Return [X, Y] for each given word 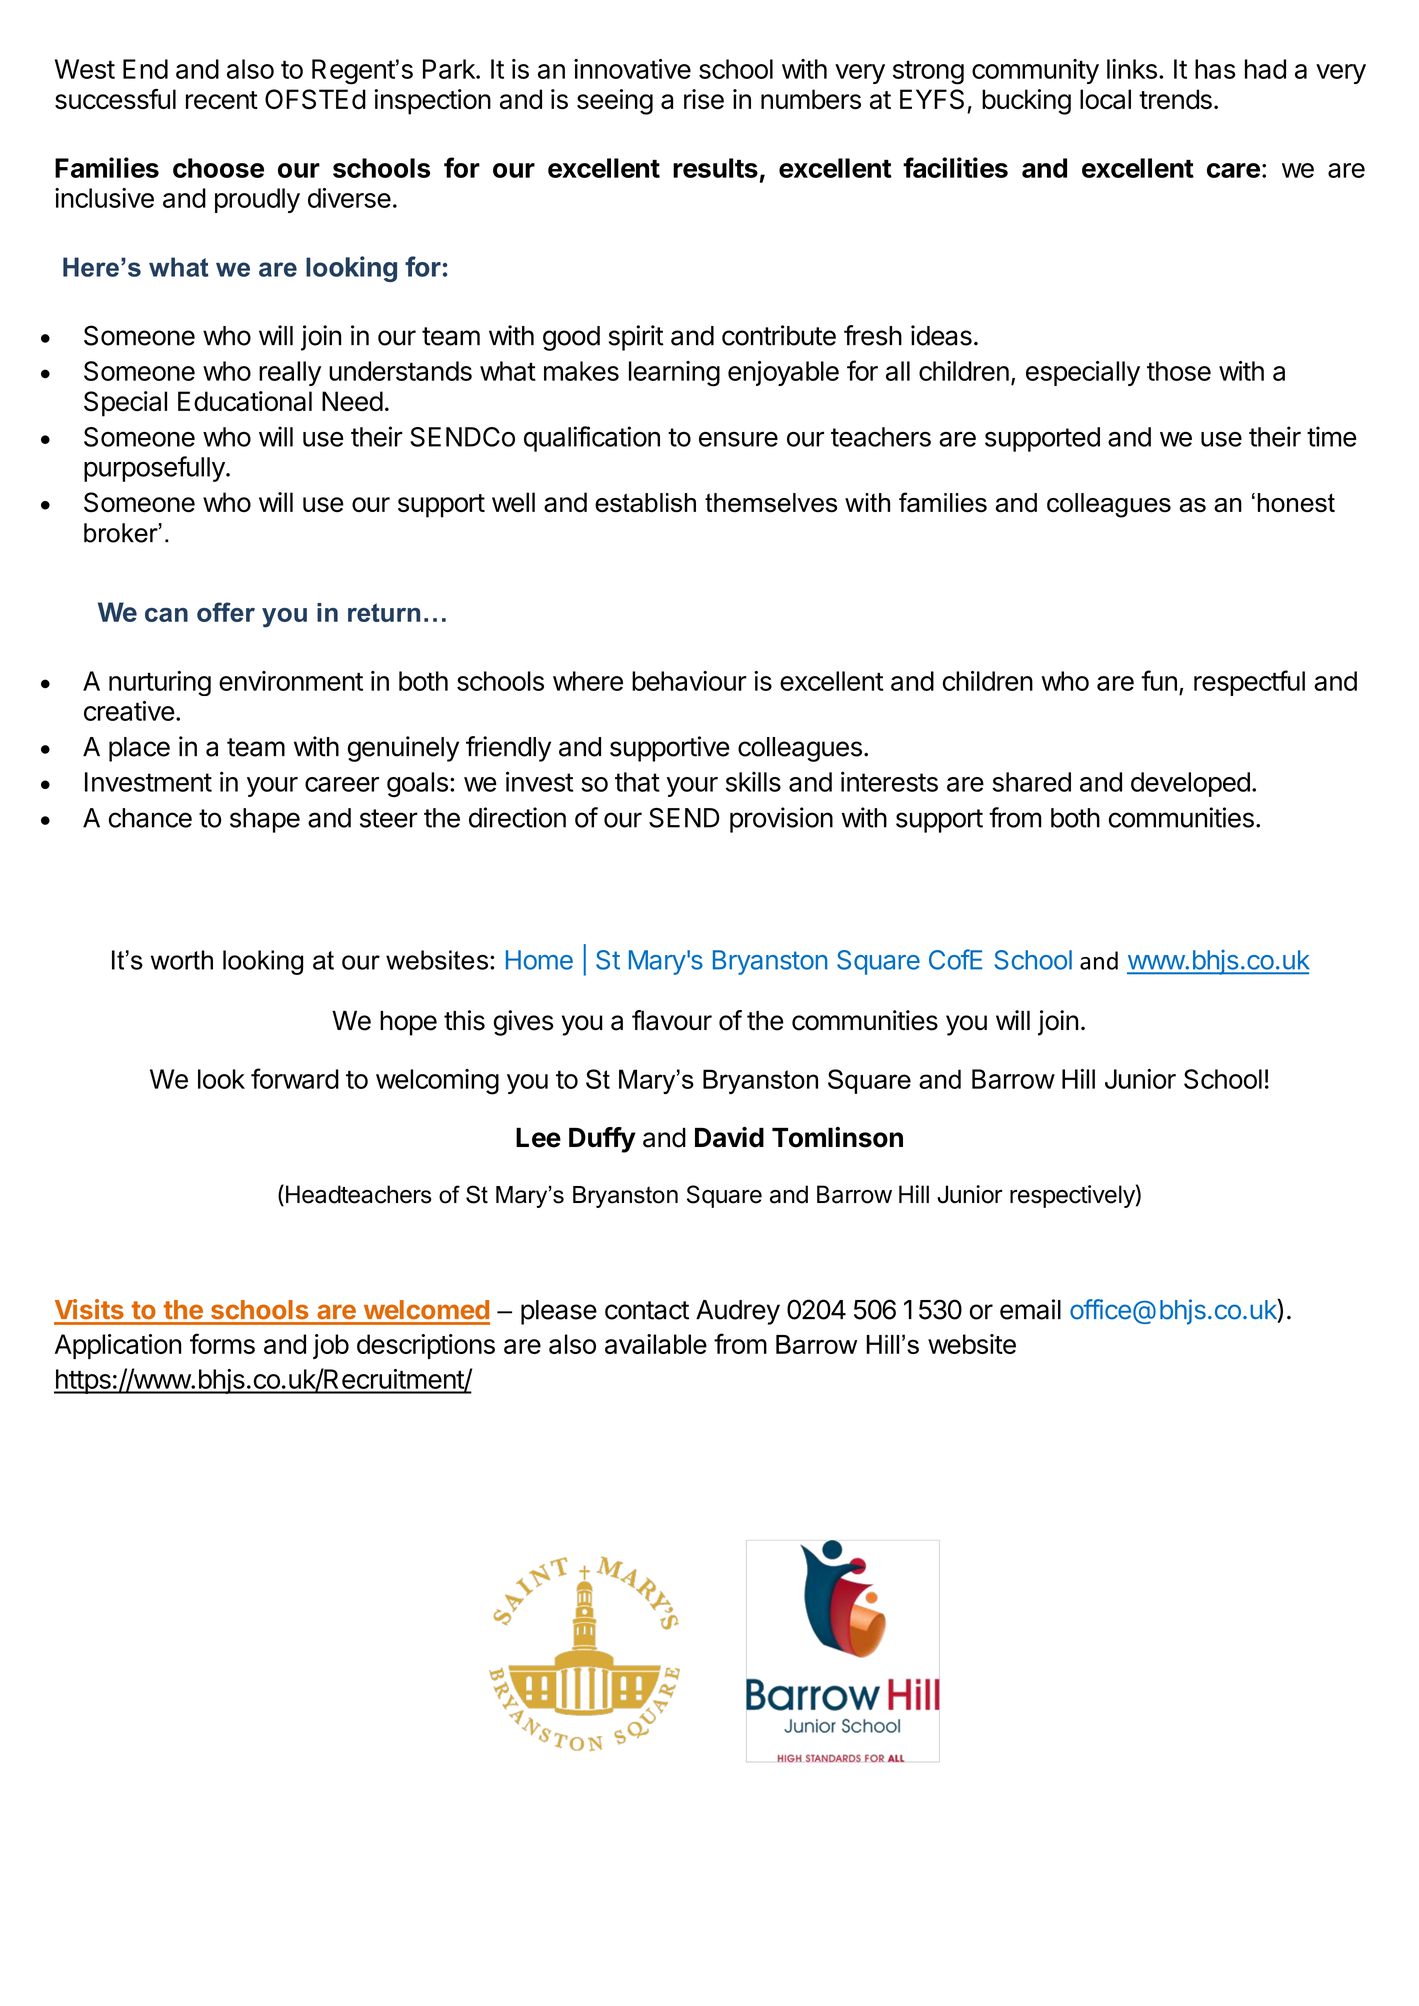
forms [222, 1343]
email [1030, 1309]
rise [704, 99]
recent [222, 100]
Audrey [738, 1312]
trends [1175, 99]
